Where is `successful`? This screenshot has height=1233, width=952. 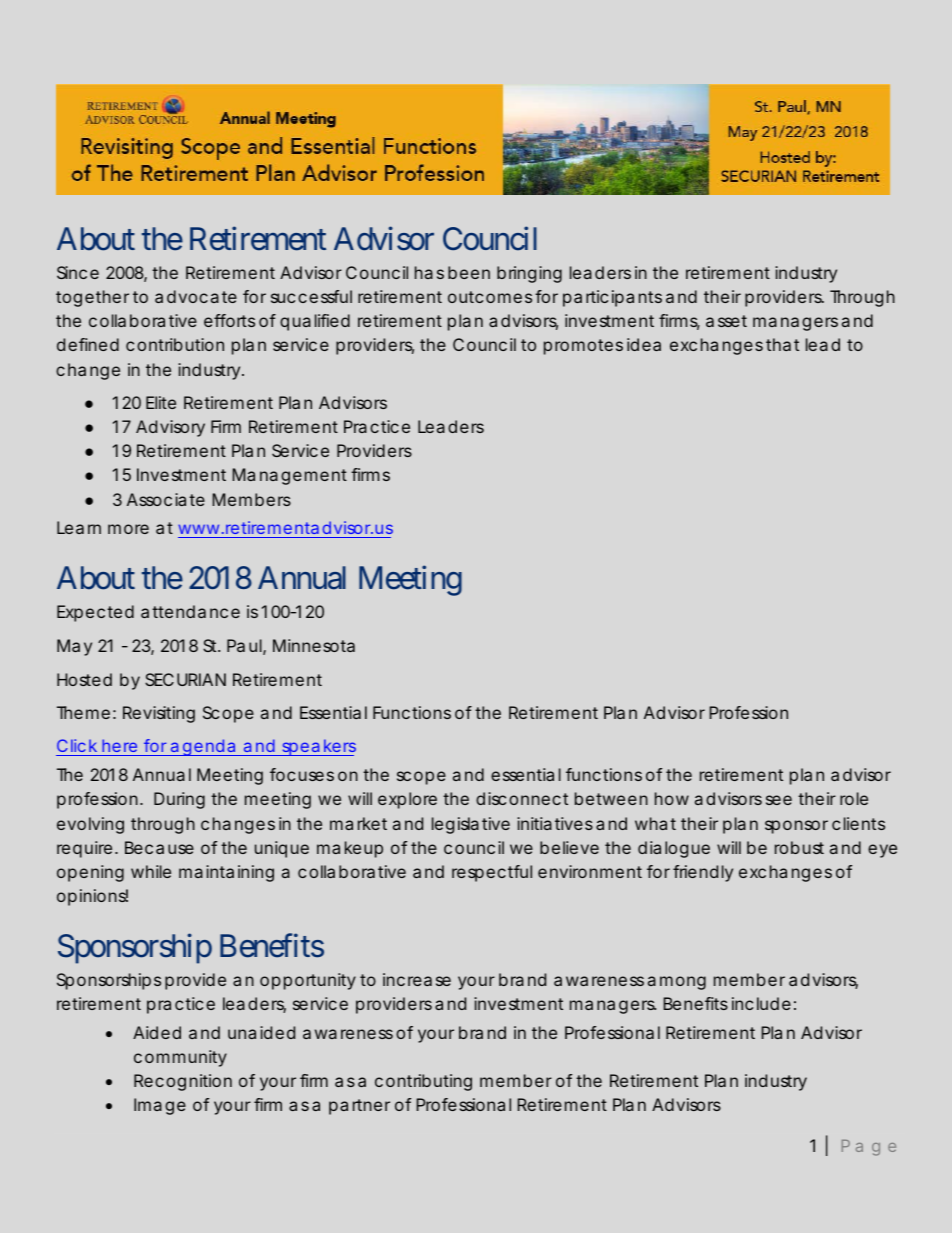
successful is located at coordinates (311, 296).
